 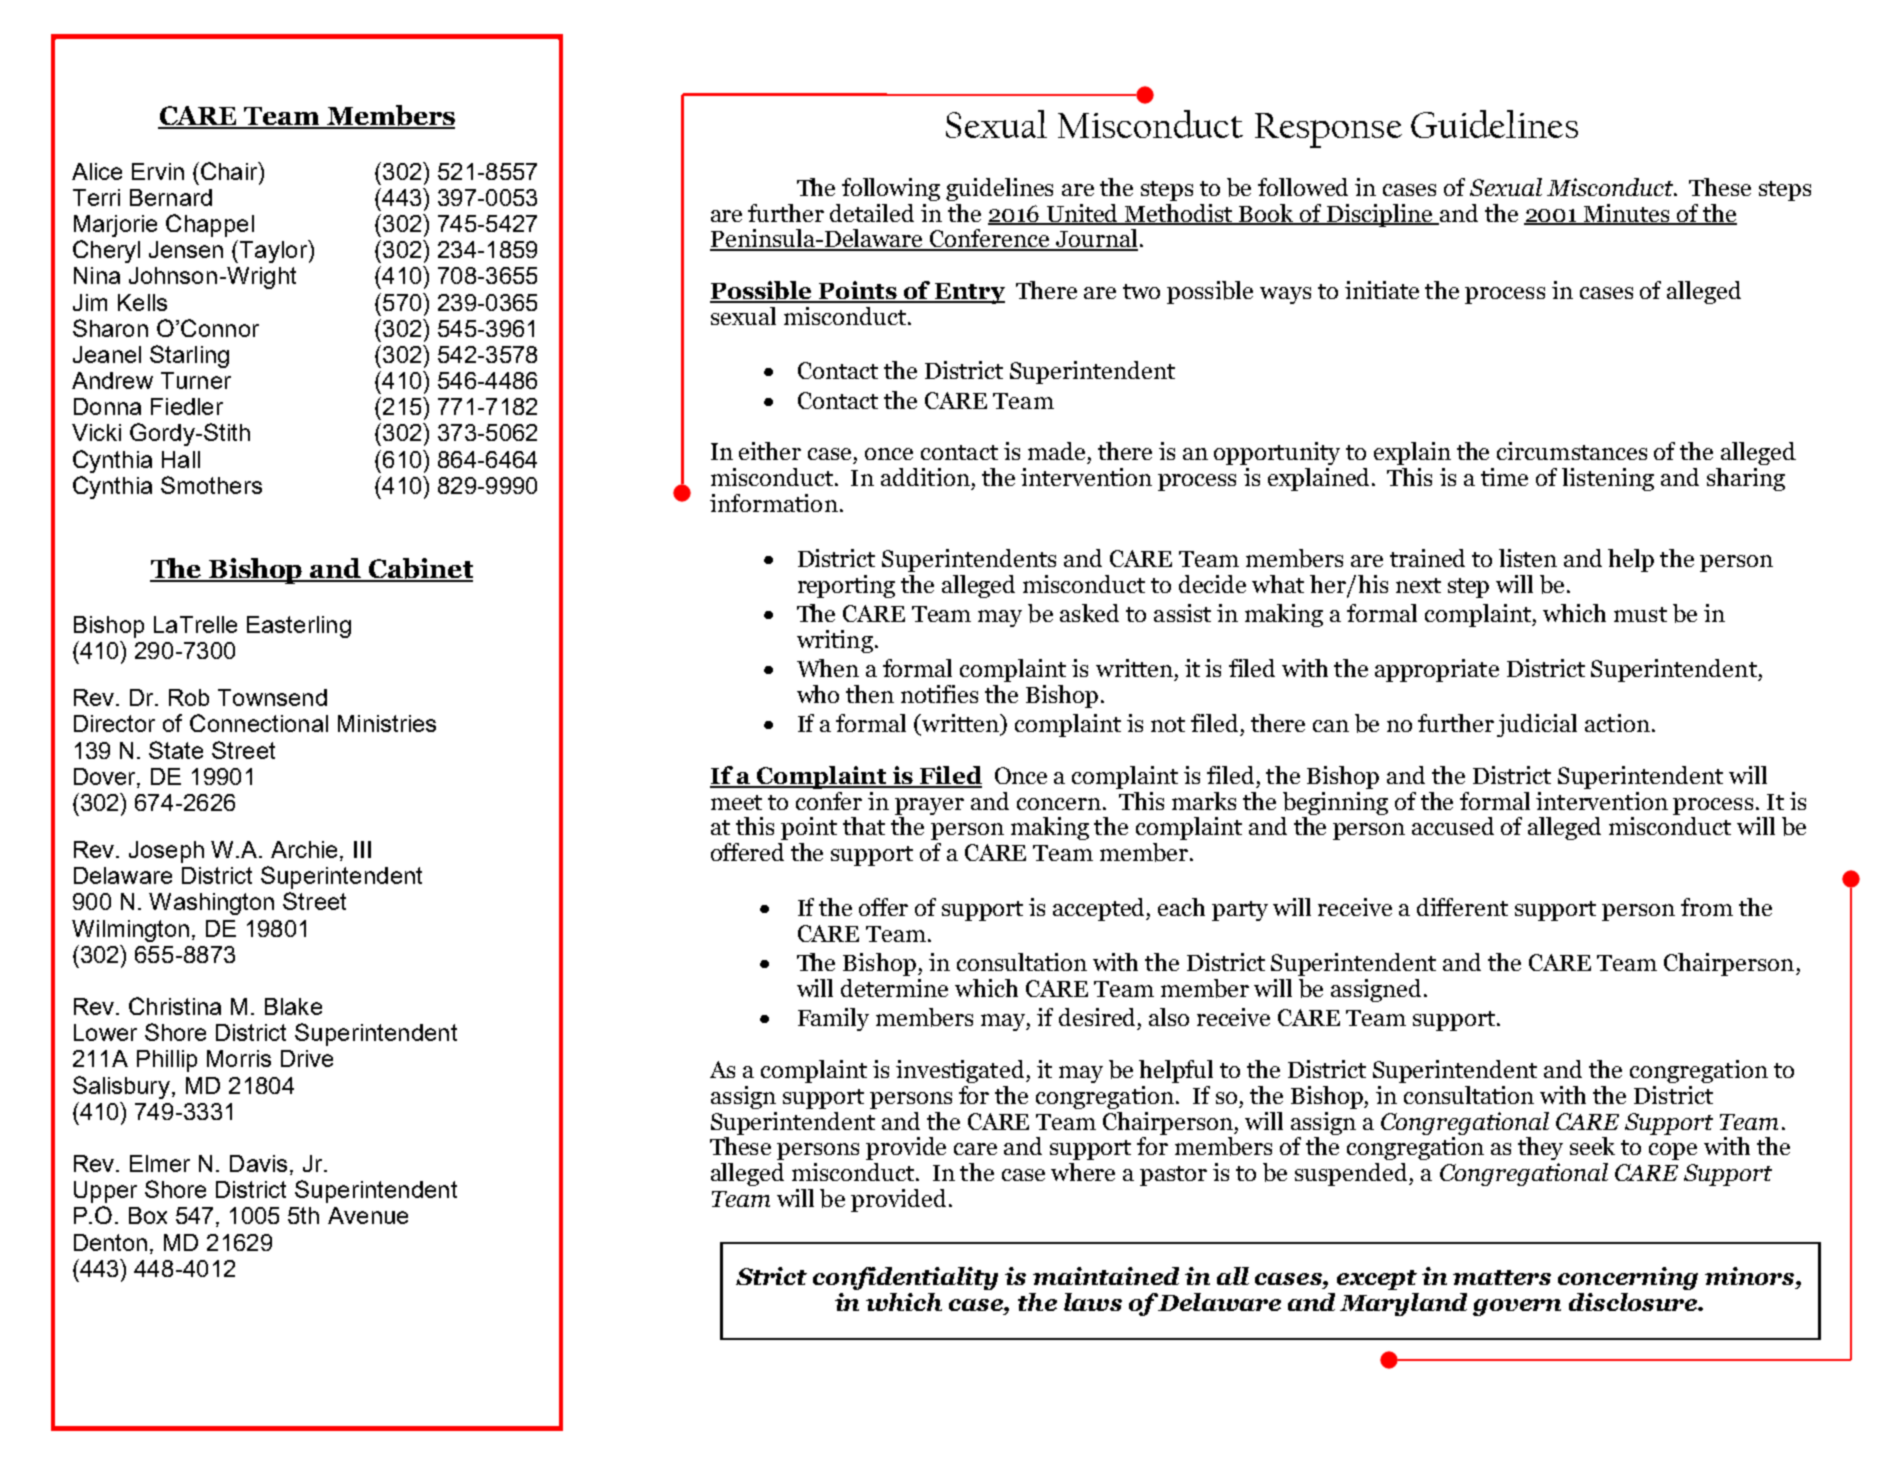 I want to click on addition, so click(x=925, y=477).
